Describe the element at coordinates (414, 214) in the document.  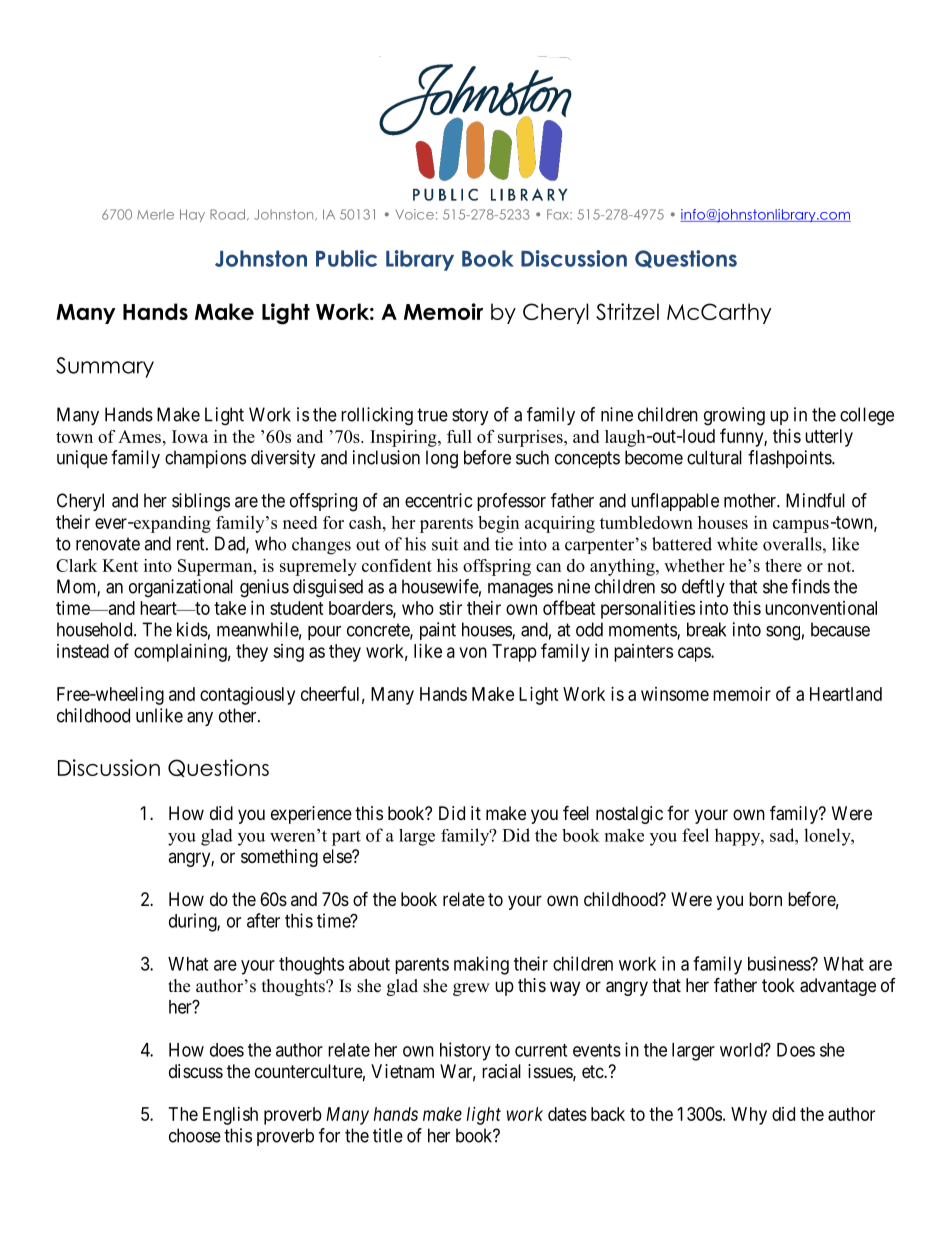
I see `Voice` at that location.
